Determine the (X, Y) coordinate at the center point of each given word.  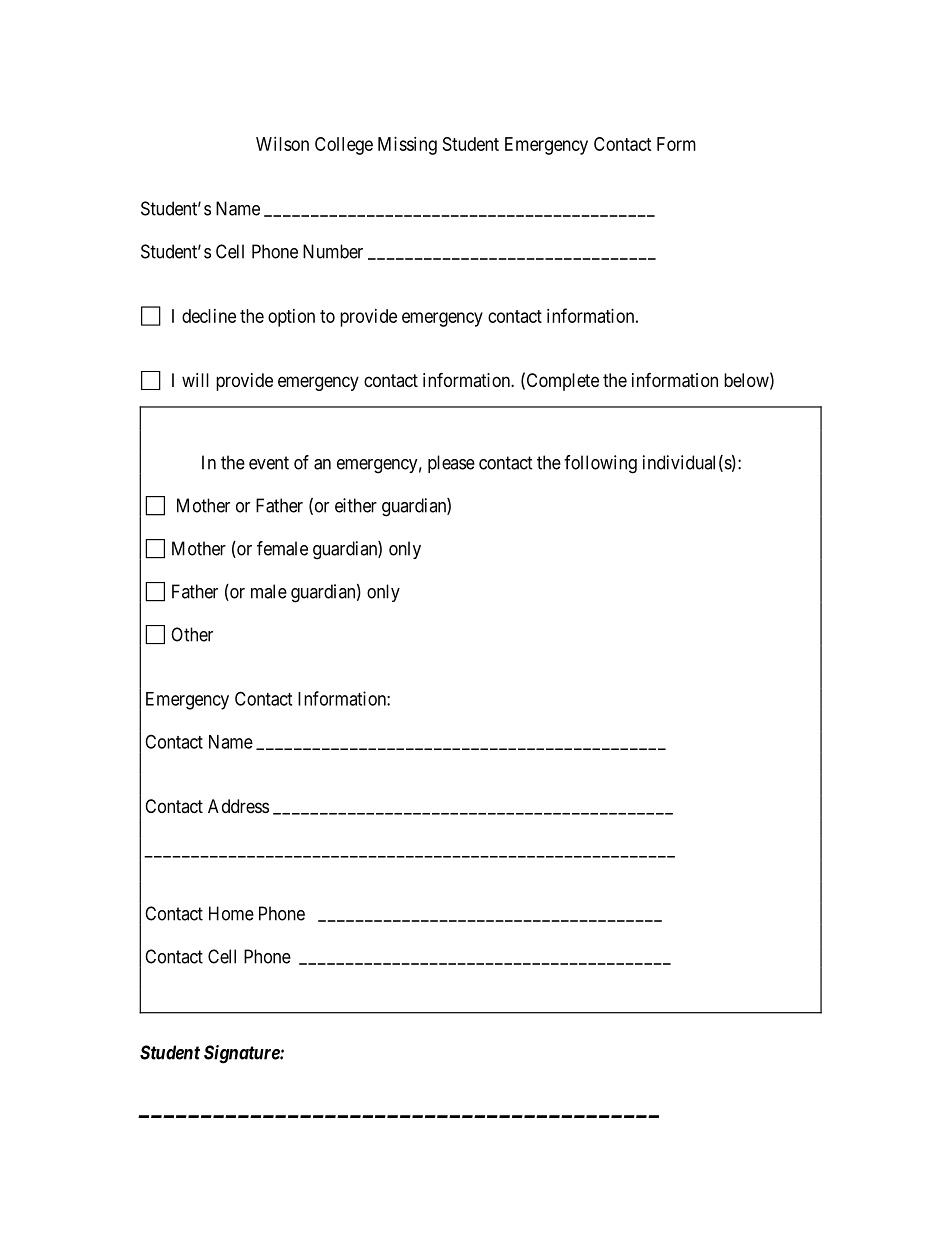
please (451, 464)
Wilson (282, 144)
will (195, 380)
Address (238, 806)
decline (209, 316)
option (291, 318)
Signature (242, 1054)
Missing (407, 146)
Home (231, 913)
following (600, 464)
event (269, 463)
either (356, 505)
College (344, 146)
